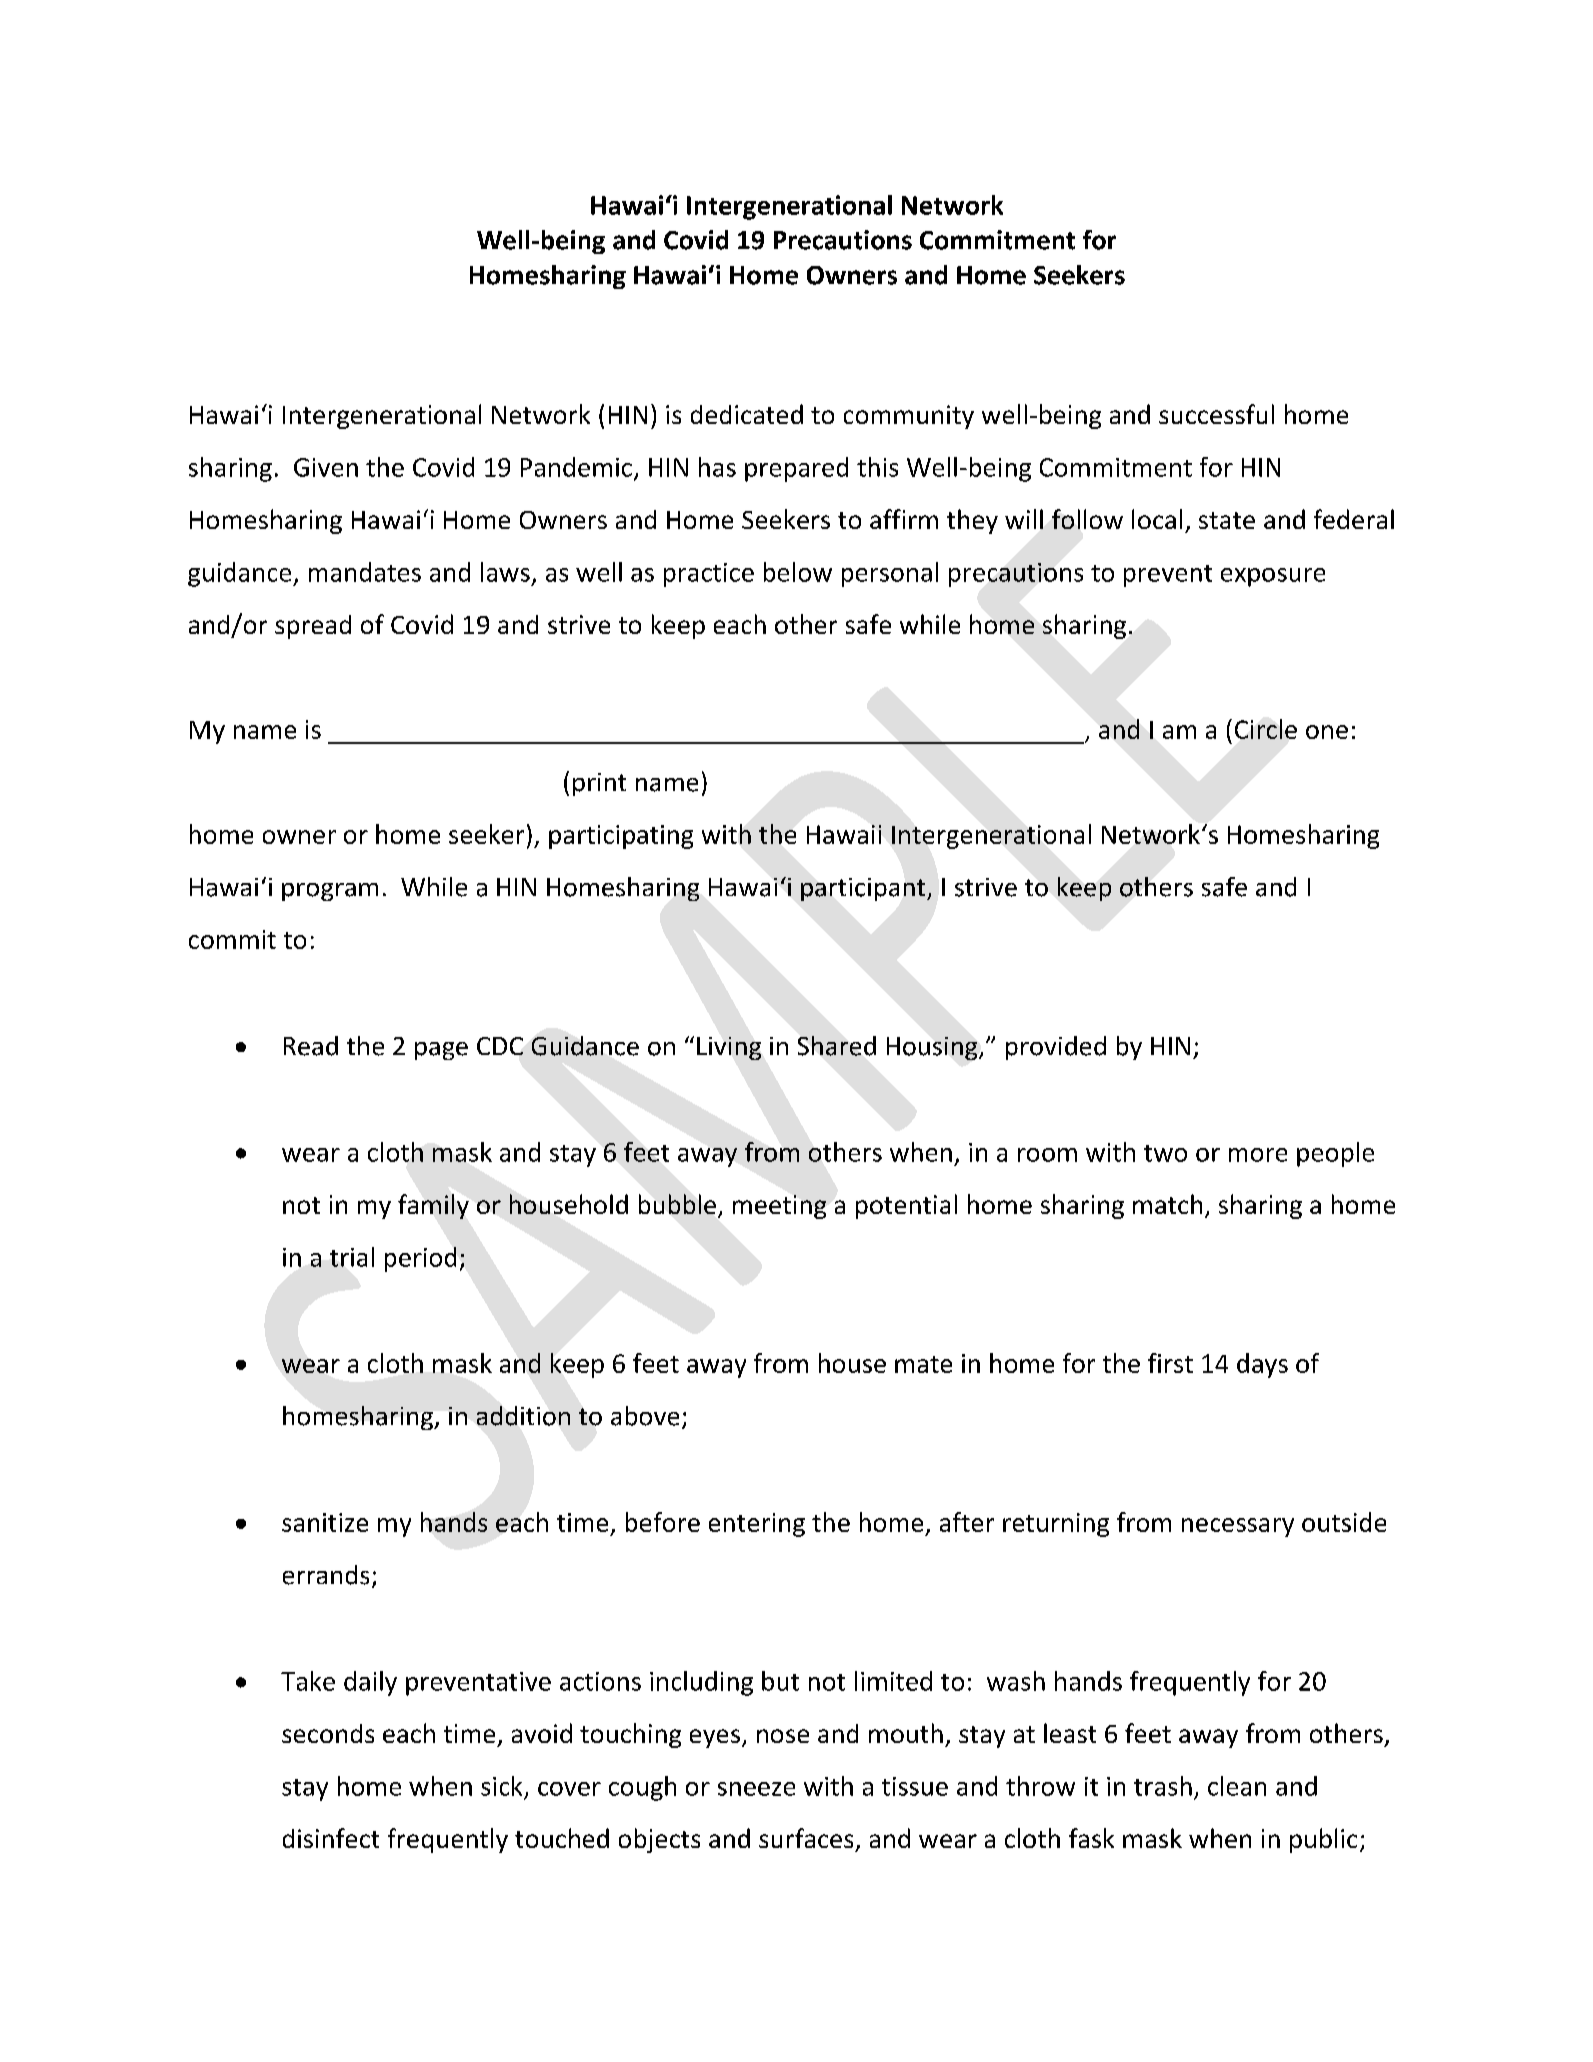  What do you see at coordinates (1216, 414) in the screenshot?
I see `successful` at bounding box center [1216, 414].
